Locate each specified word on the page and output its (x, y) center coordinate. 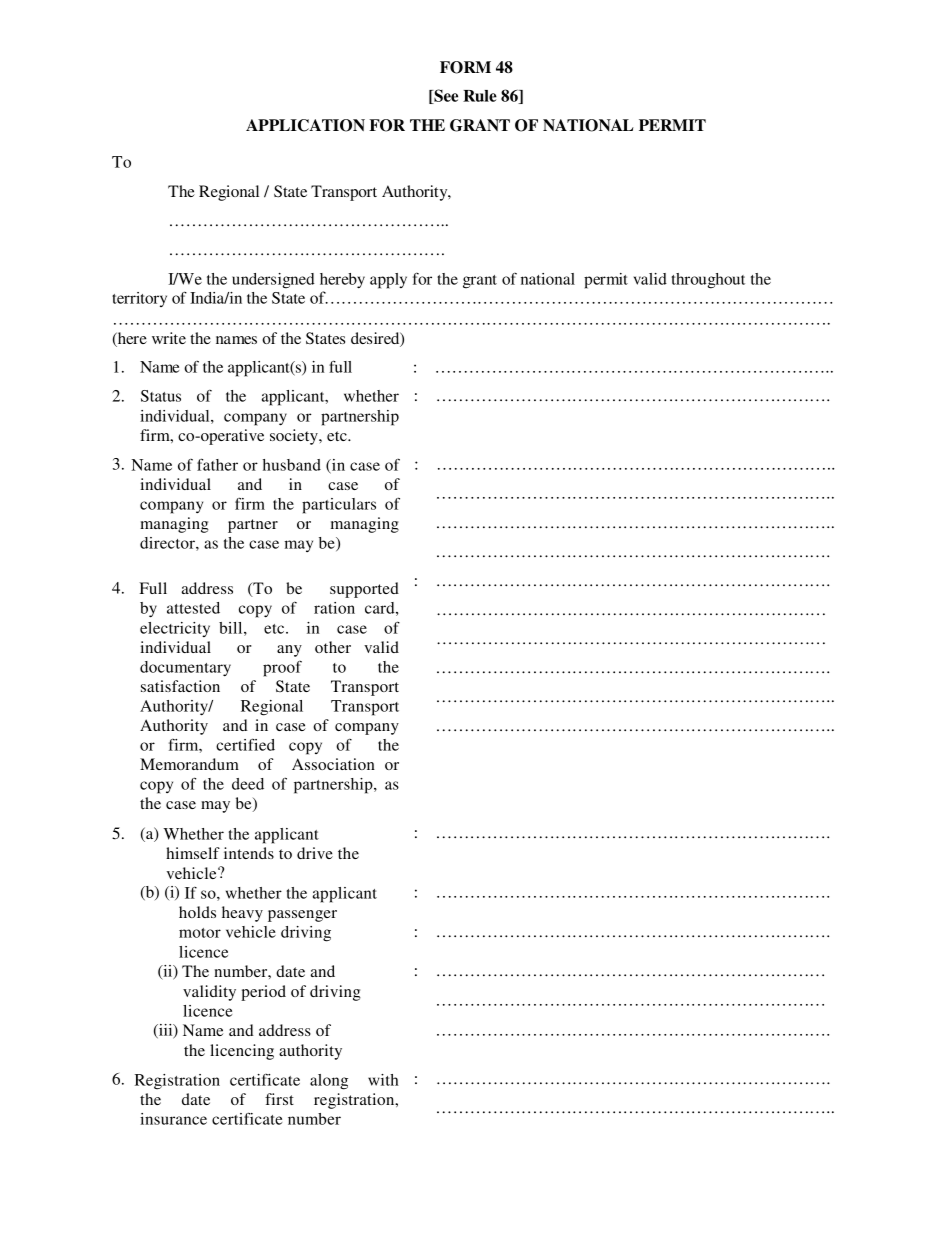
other (333, 647)
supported (364, 590)
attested (193, 608)
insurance (173, 1119)
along (329, 1082)
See (445, 96)
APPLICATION (305, 125)
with (383, 1080)
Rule (480, 96)
